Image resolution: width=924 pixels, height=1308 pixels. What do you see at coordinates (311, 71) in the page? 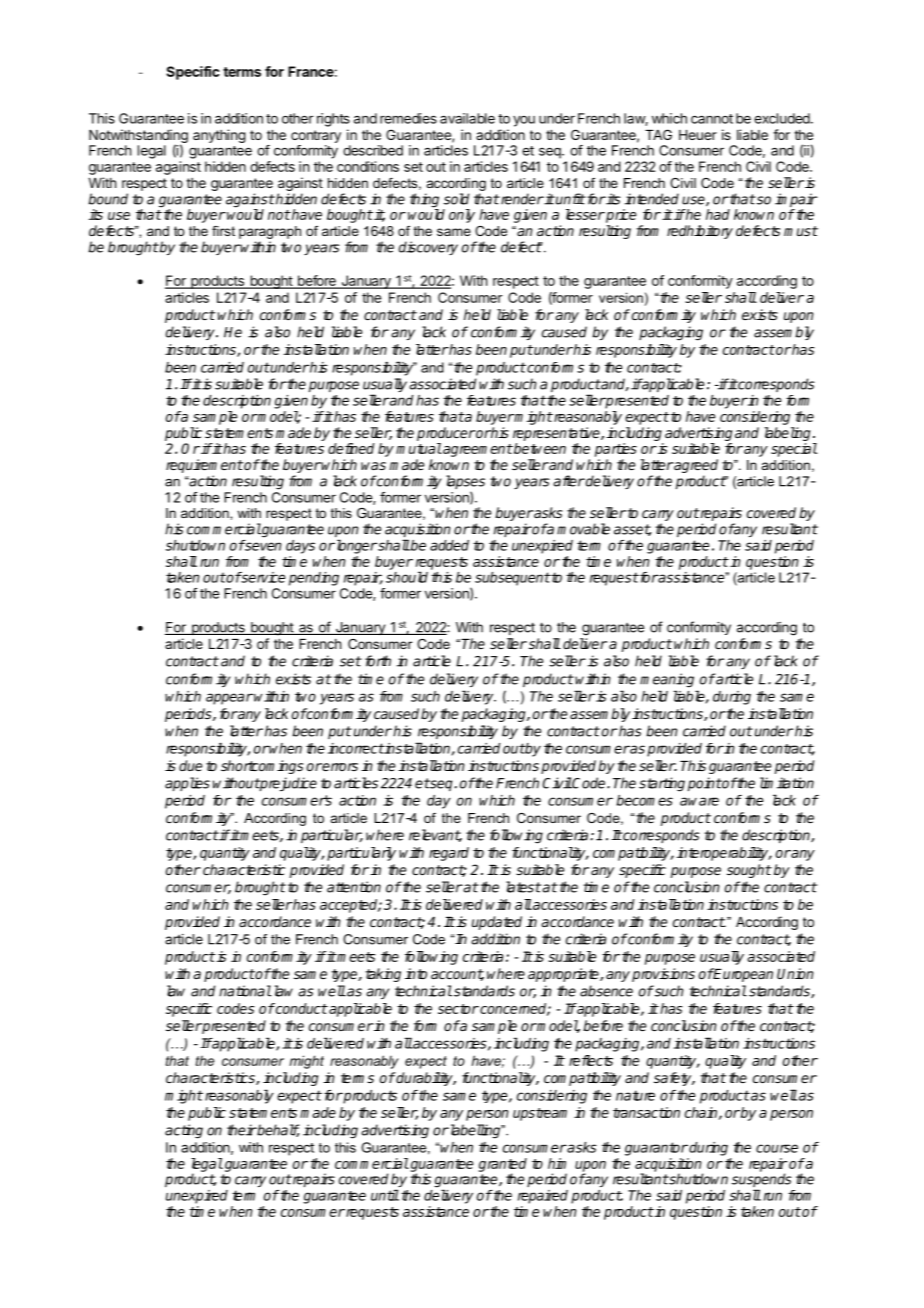
I see `France` at bounding box center [311, 71].
